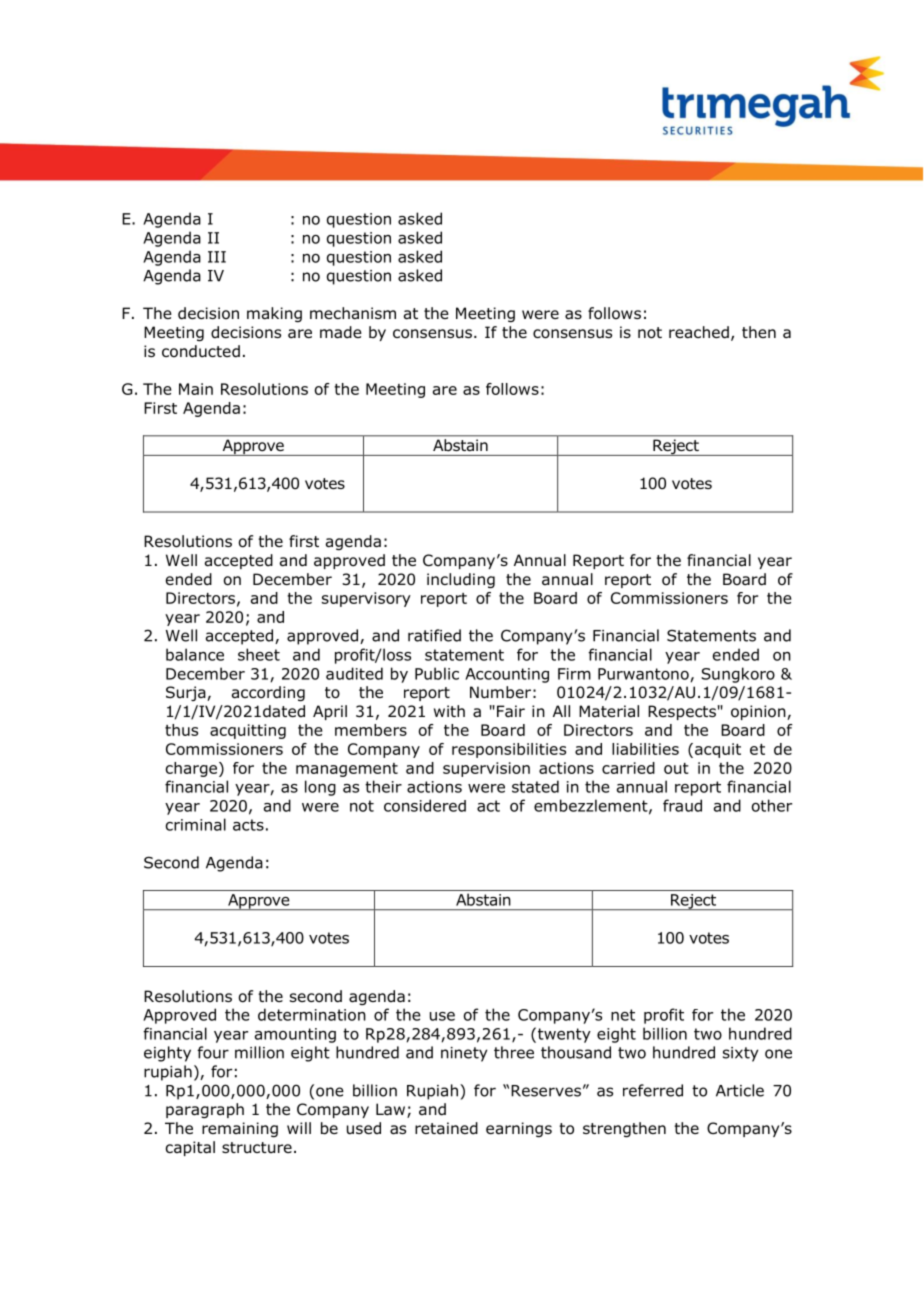  Describe the element at coordinates (366, 599) in the screenshot. I see `supervisory` at that location.
